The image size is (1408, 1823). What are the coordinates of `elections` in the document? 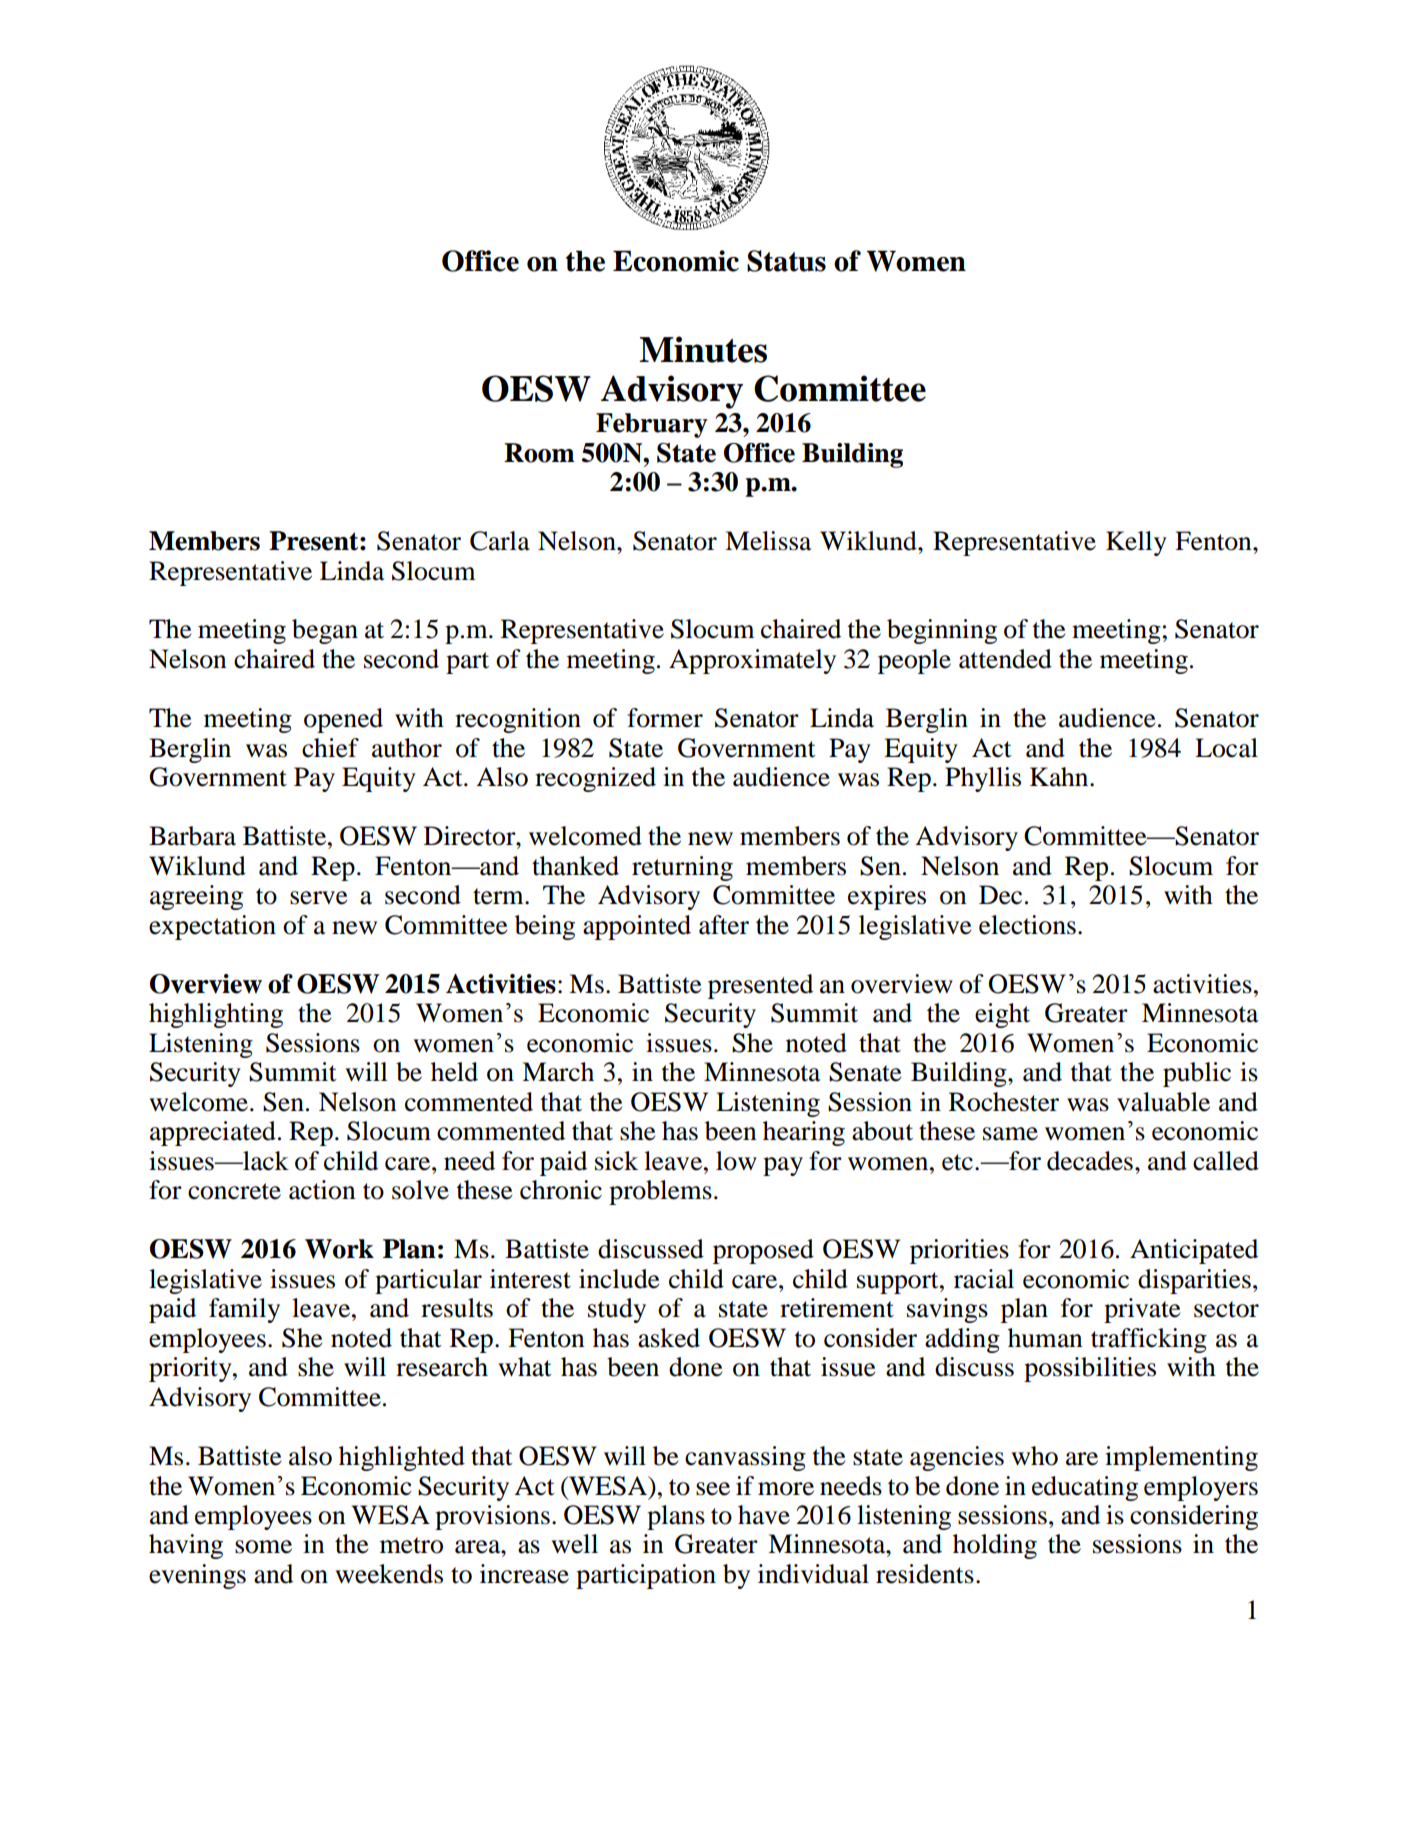 It's located at (1027, 925).
